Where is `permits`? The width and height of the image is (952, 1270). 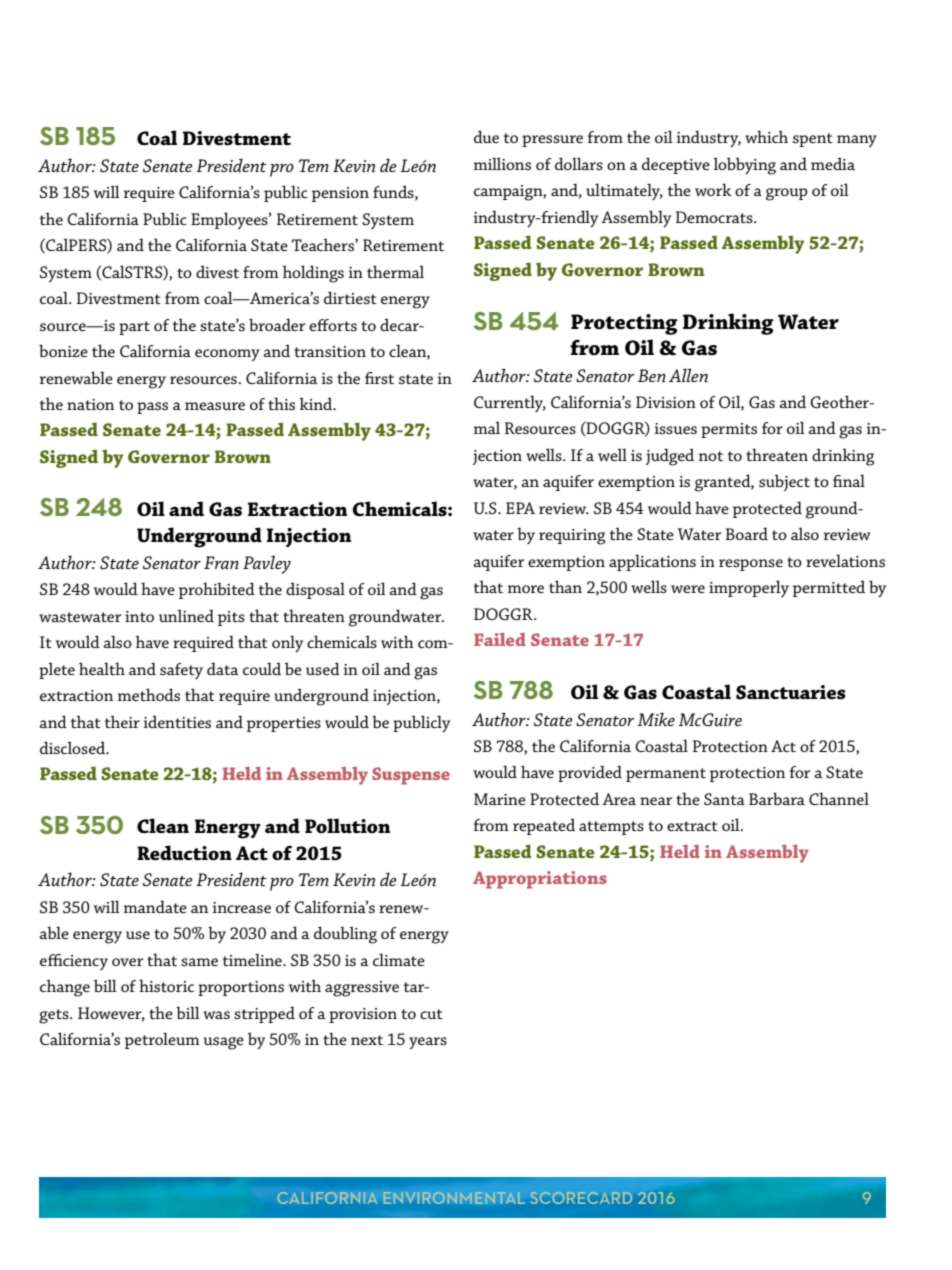
permits is located at coordinates (729, 430).
